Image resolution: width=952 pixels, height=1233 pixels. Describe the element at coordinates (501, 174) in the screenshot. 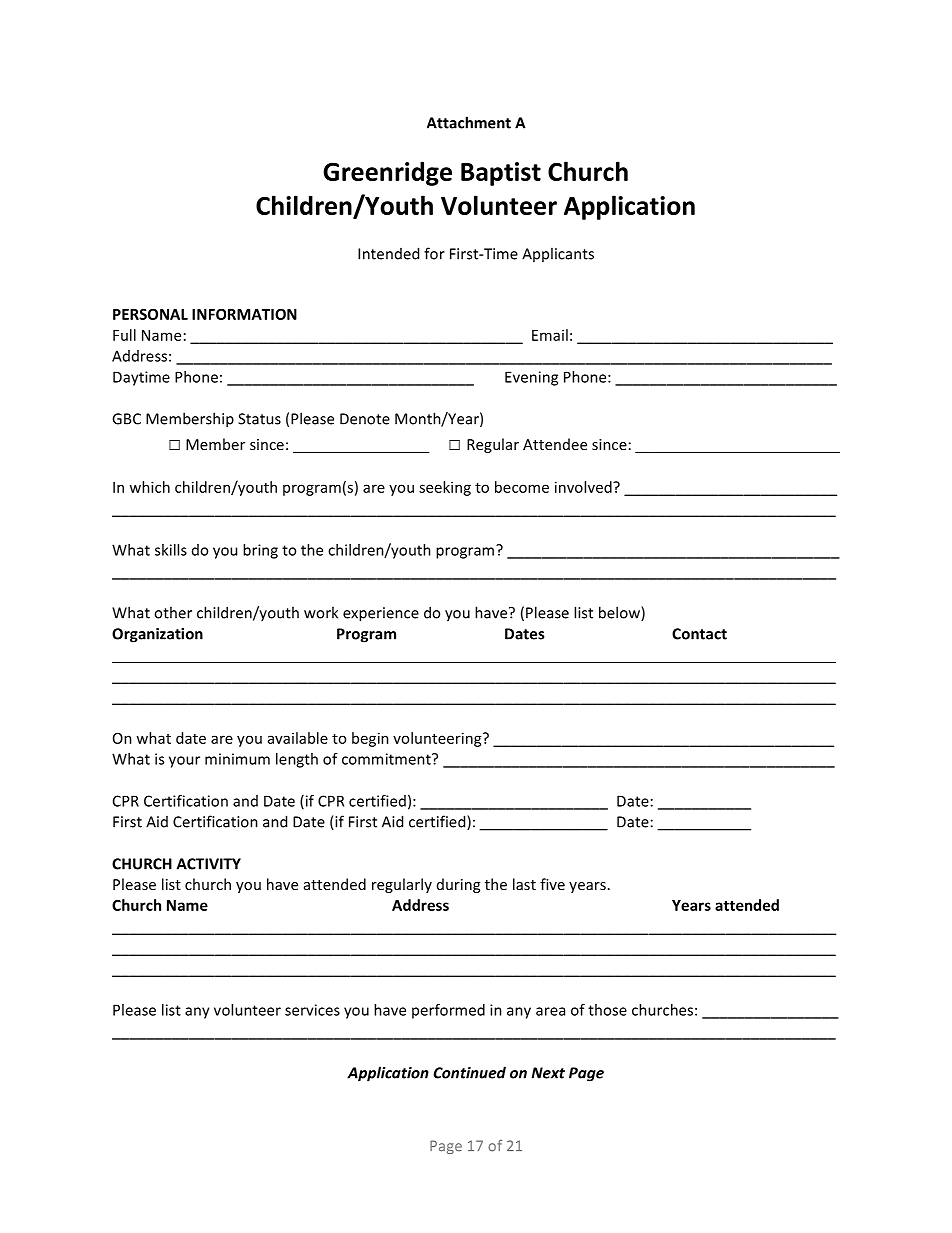

I see `Baptist` at that location.
